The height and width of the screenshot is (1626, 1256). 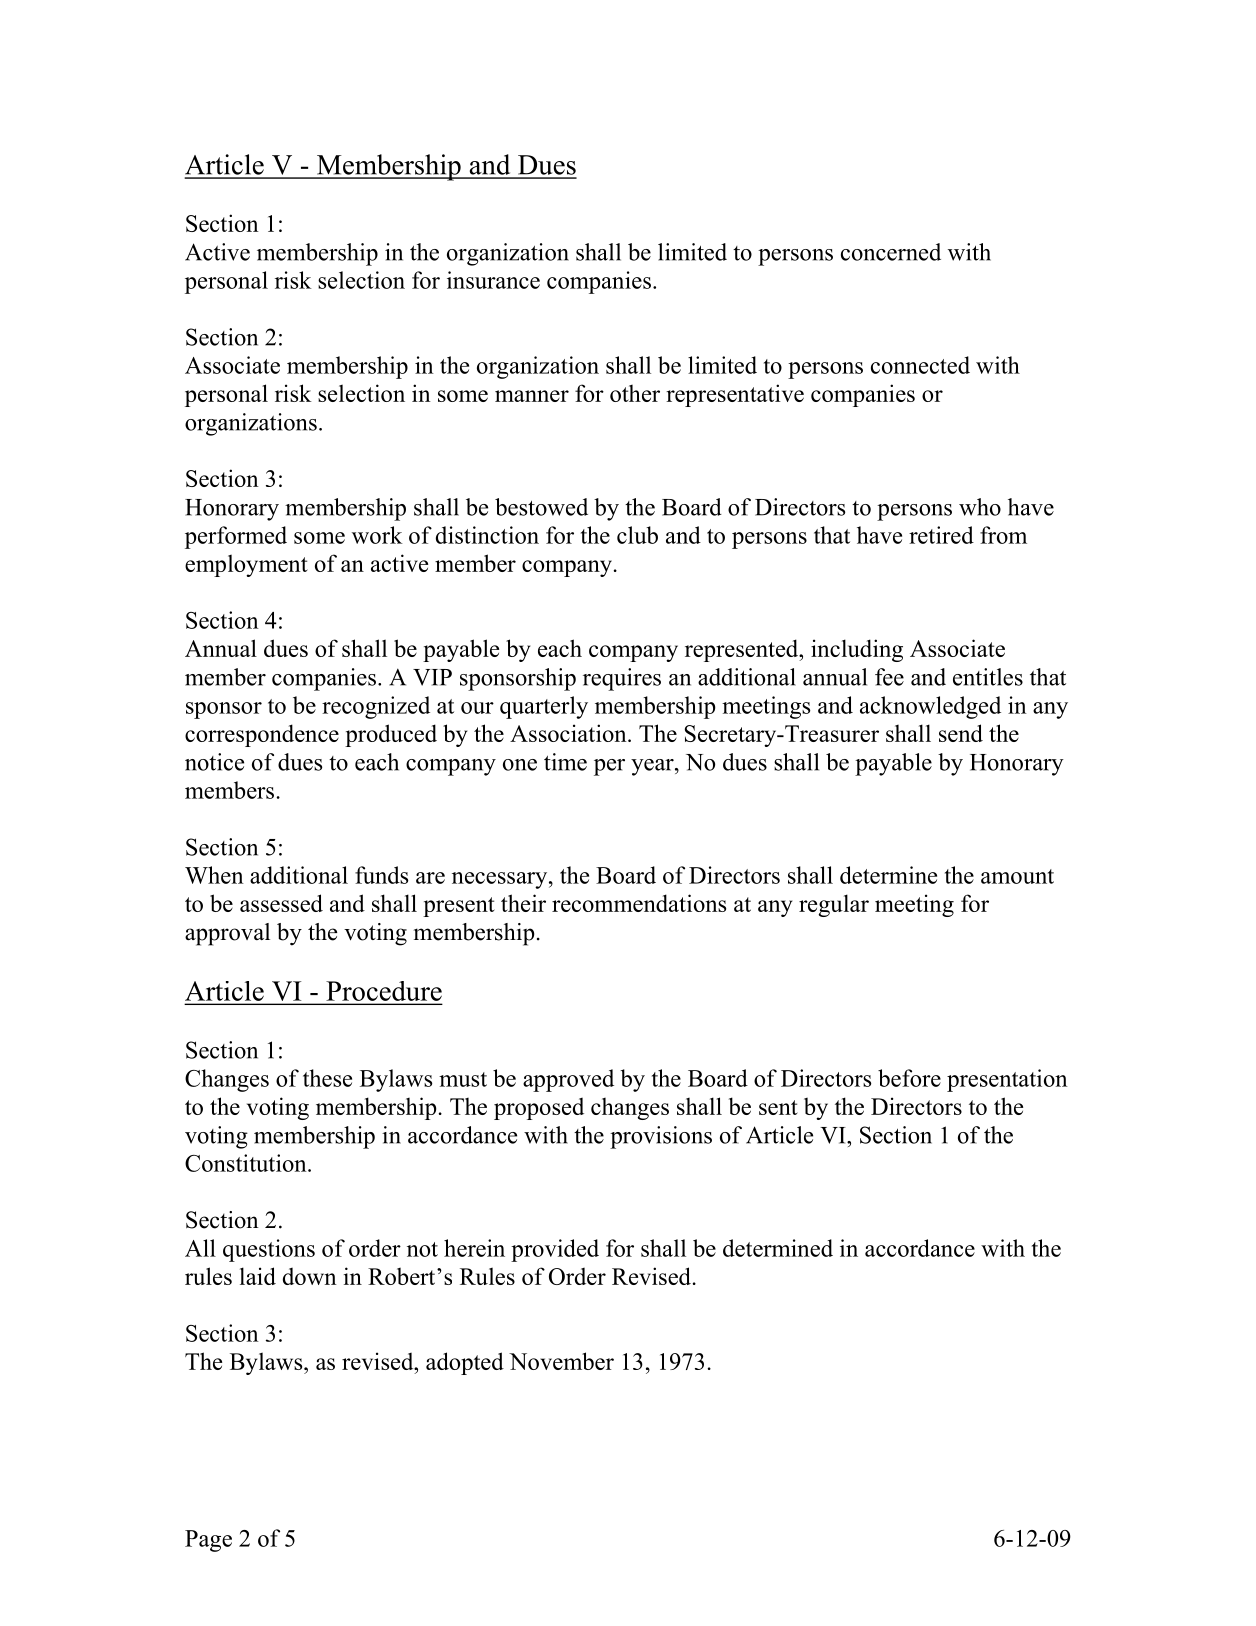 What do you see at coordinates (208, 1541) in the screenshot?
I see `Page` at bounding box center [208, 1541].
